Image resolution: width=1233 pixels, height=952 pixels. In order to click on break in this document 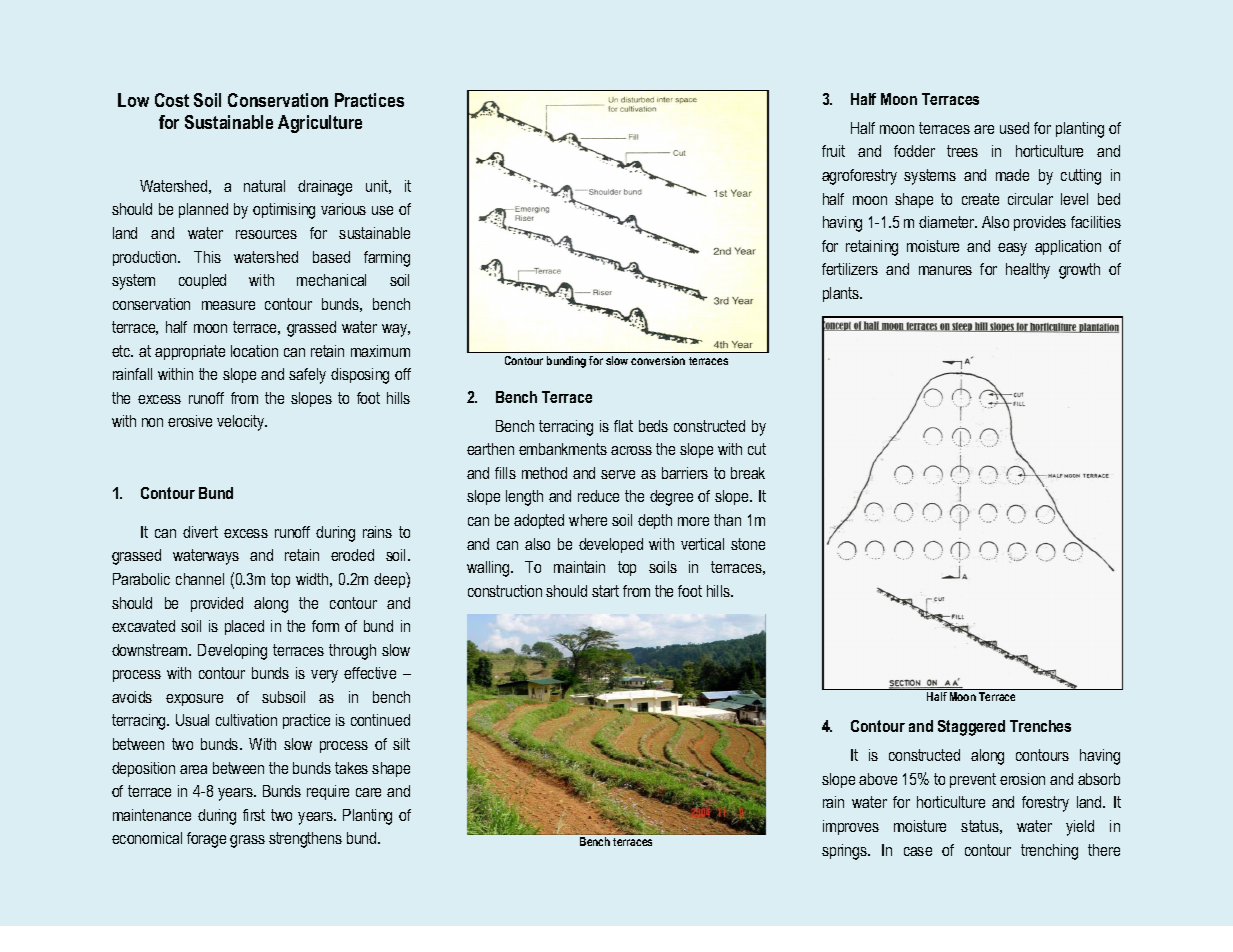, I will do `click(748, 473)`.
